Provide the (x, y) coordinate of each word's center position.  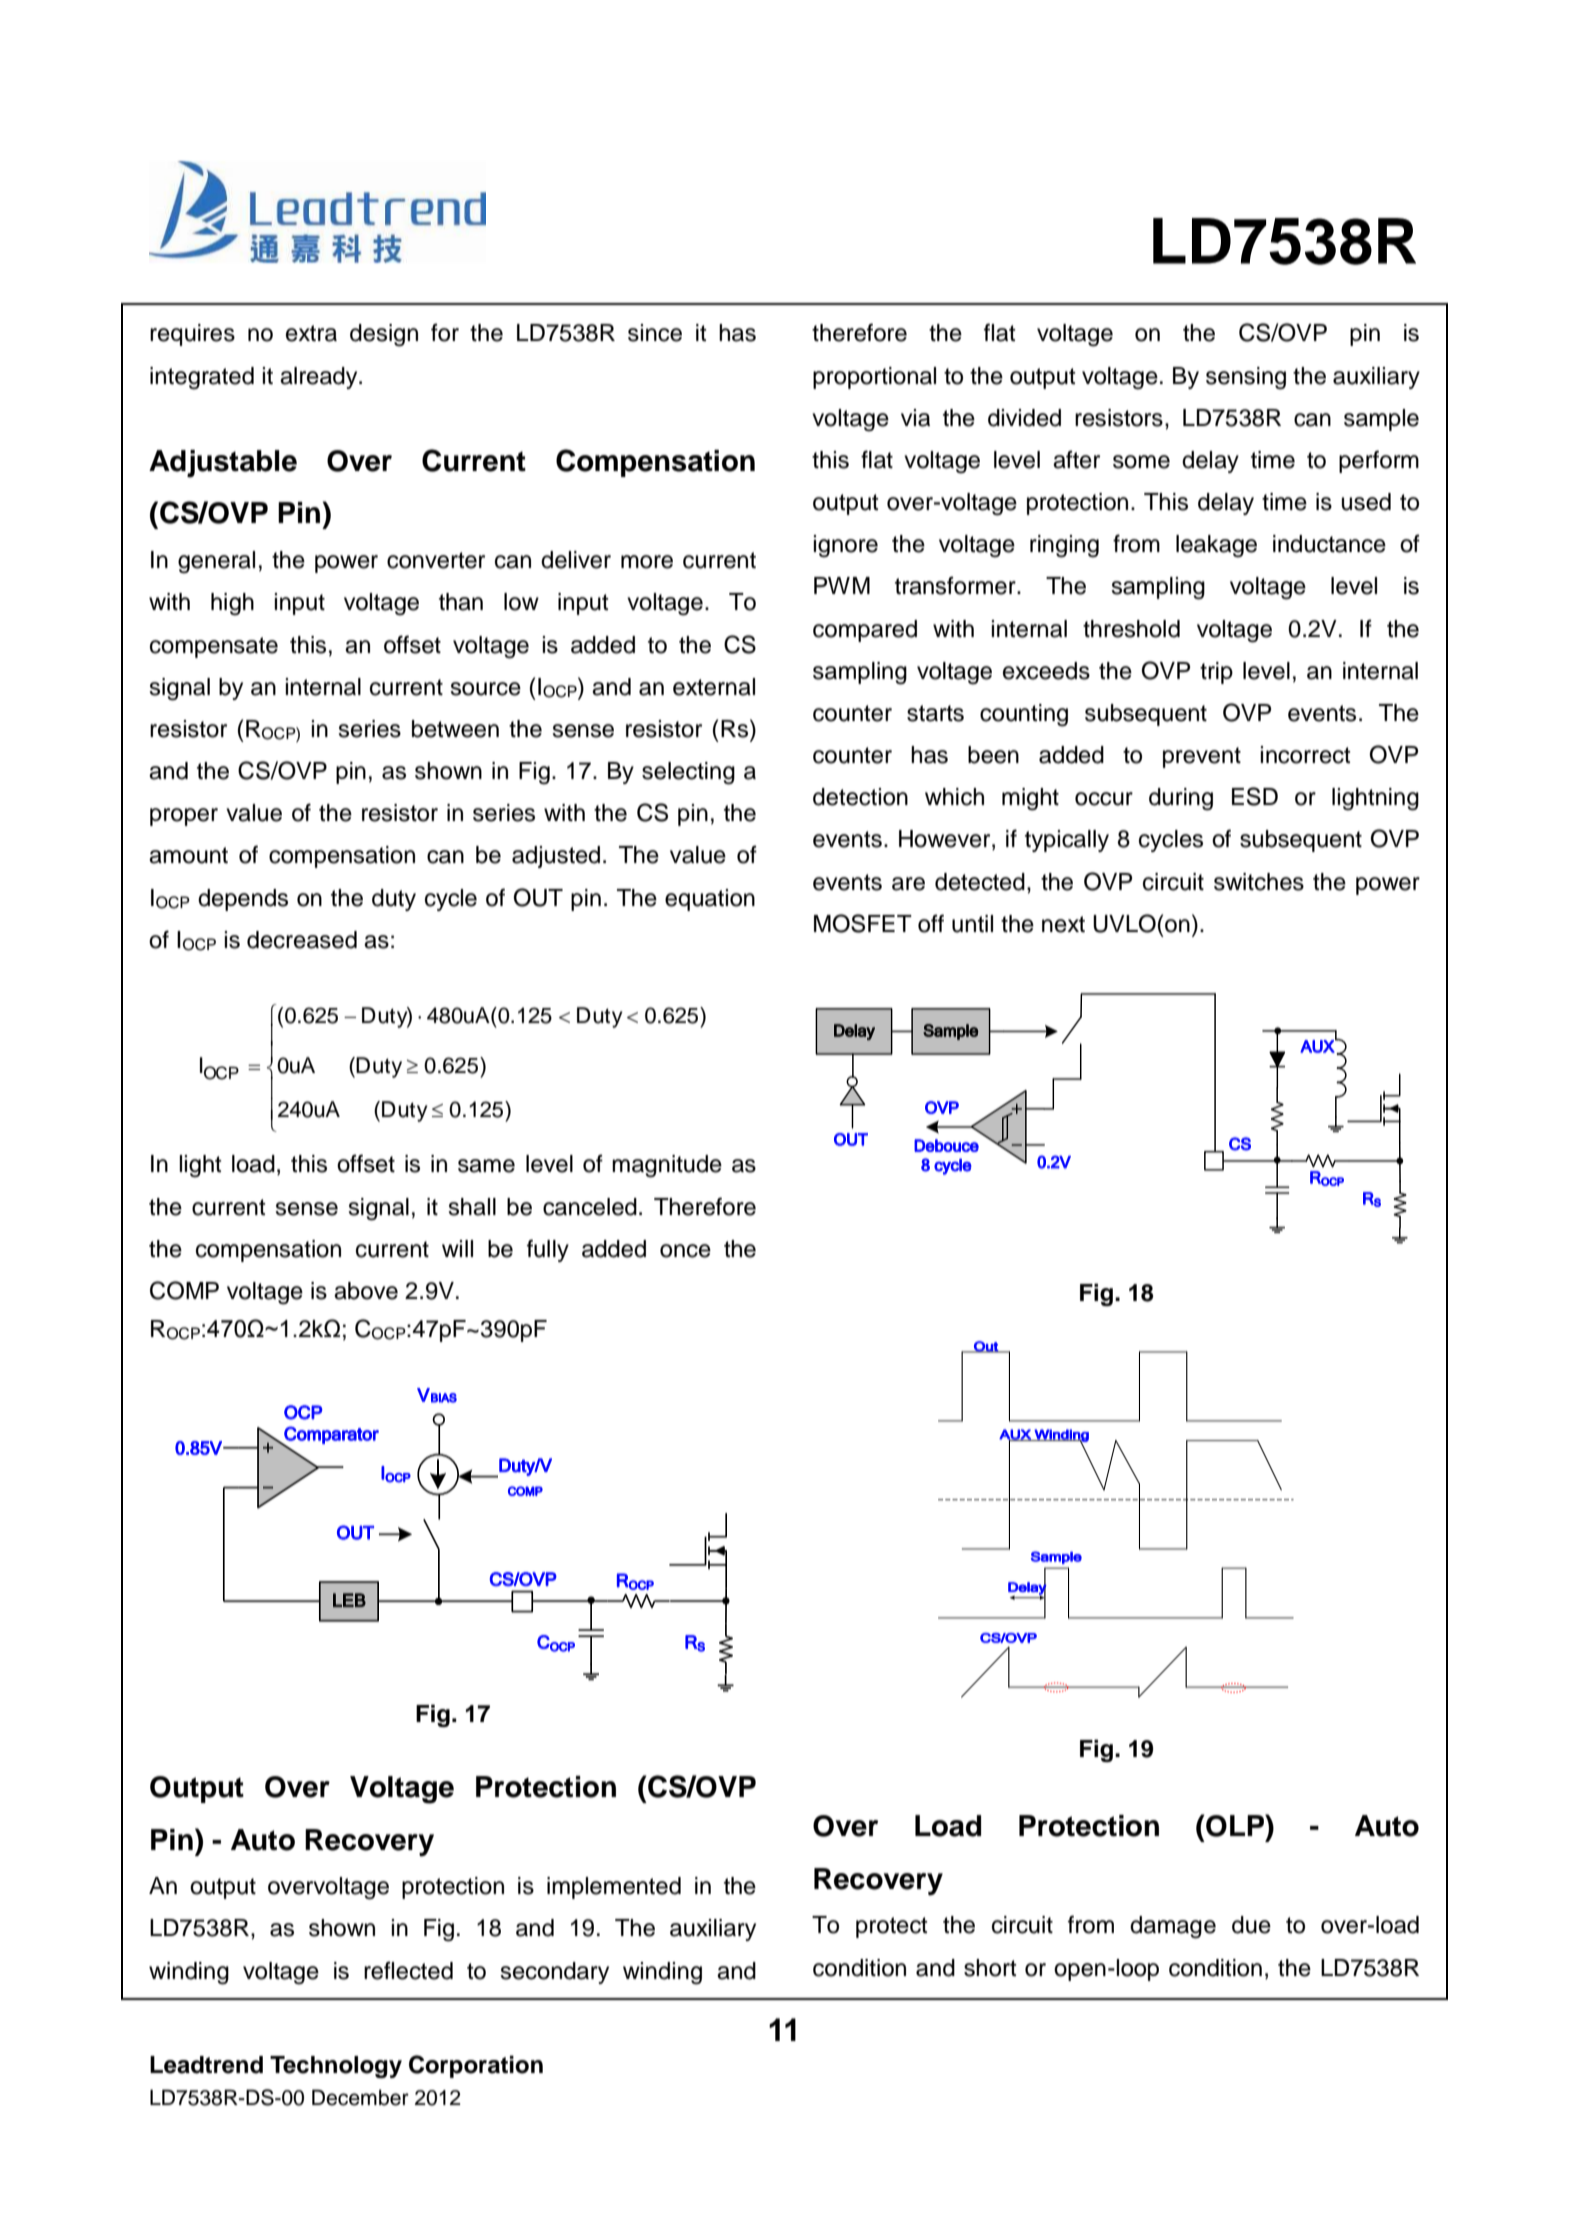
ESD (1255, 796)
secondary (554, 1973)
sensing (1246, 378)
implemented (614, 1888)
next (1063, 924)
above (366, 1291)
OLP (1235, 1825)
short (990, 1968)
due (1251, 1925)
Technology (336, 2067)
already (320, 378)
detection (860, 797)
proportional (874, 378)
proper (184, 817)
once (685, 1251)
